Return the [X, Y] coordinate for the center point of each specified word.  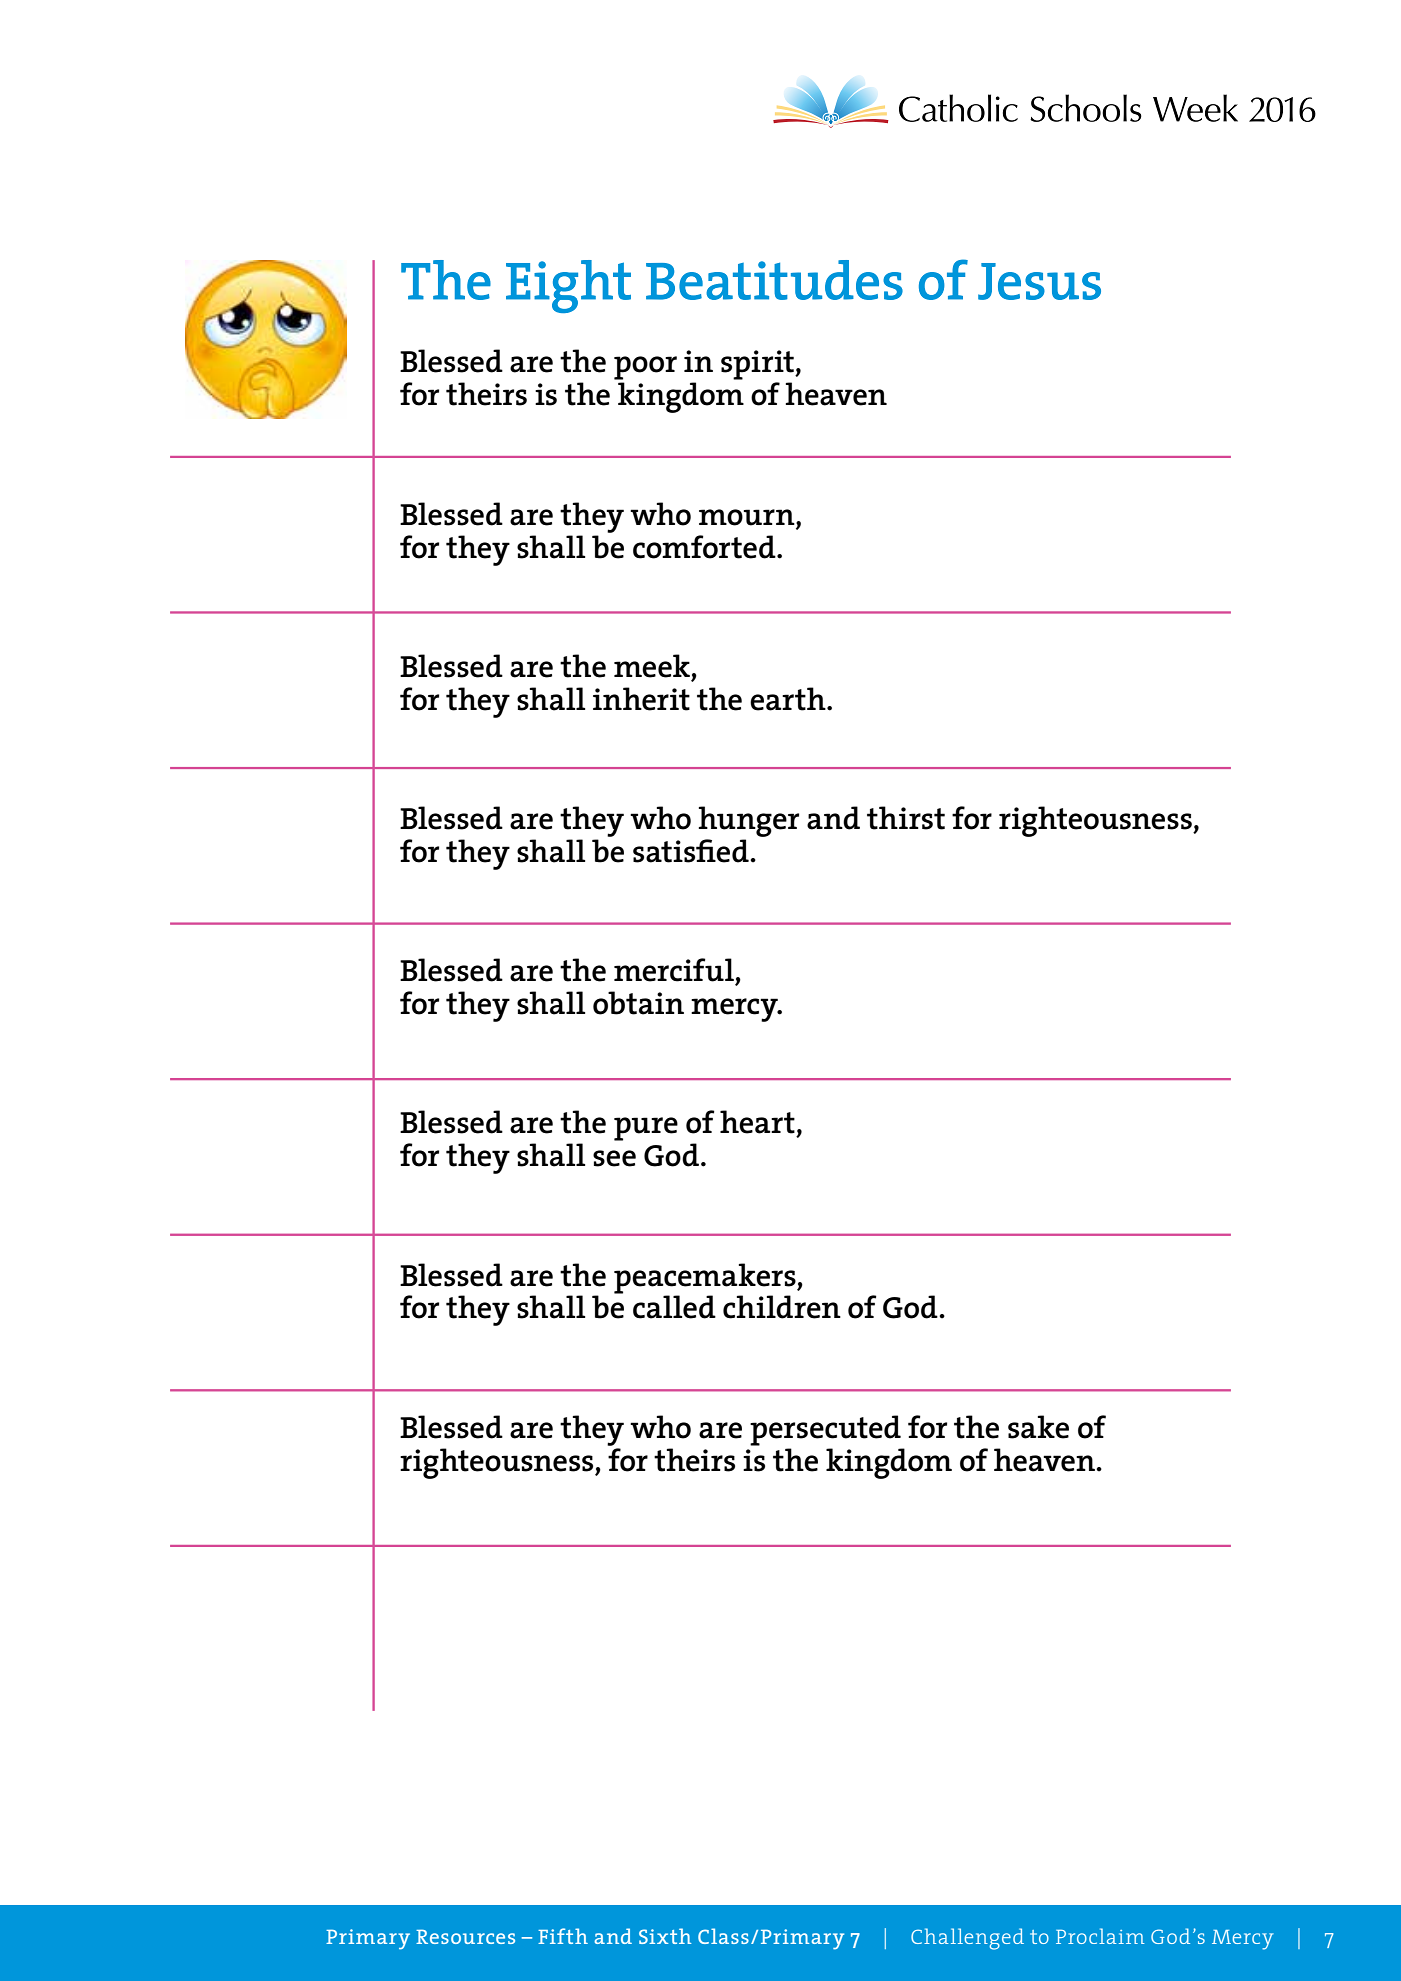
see [614, 1158]
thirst [906, 818]
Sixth [665, 1936]
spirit [758, 365]
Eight [568, 286]
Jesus [1039, 281]
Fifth [563, 1936]
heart [757, 1122]
